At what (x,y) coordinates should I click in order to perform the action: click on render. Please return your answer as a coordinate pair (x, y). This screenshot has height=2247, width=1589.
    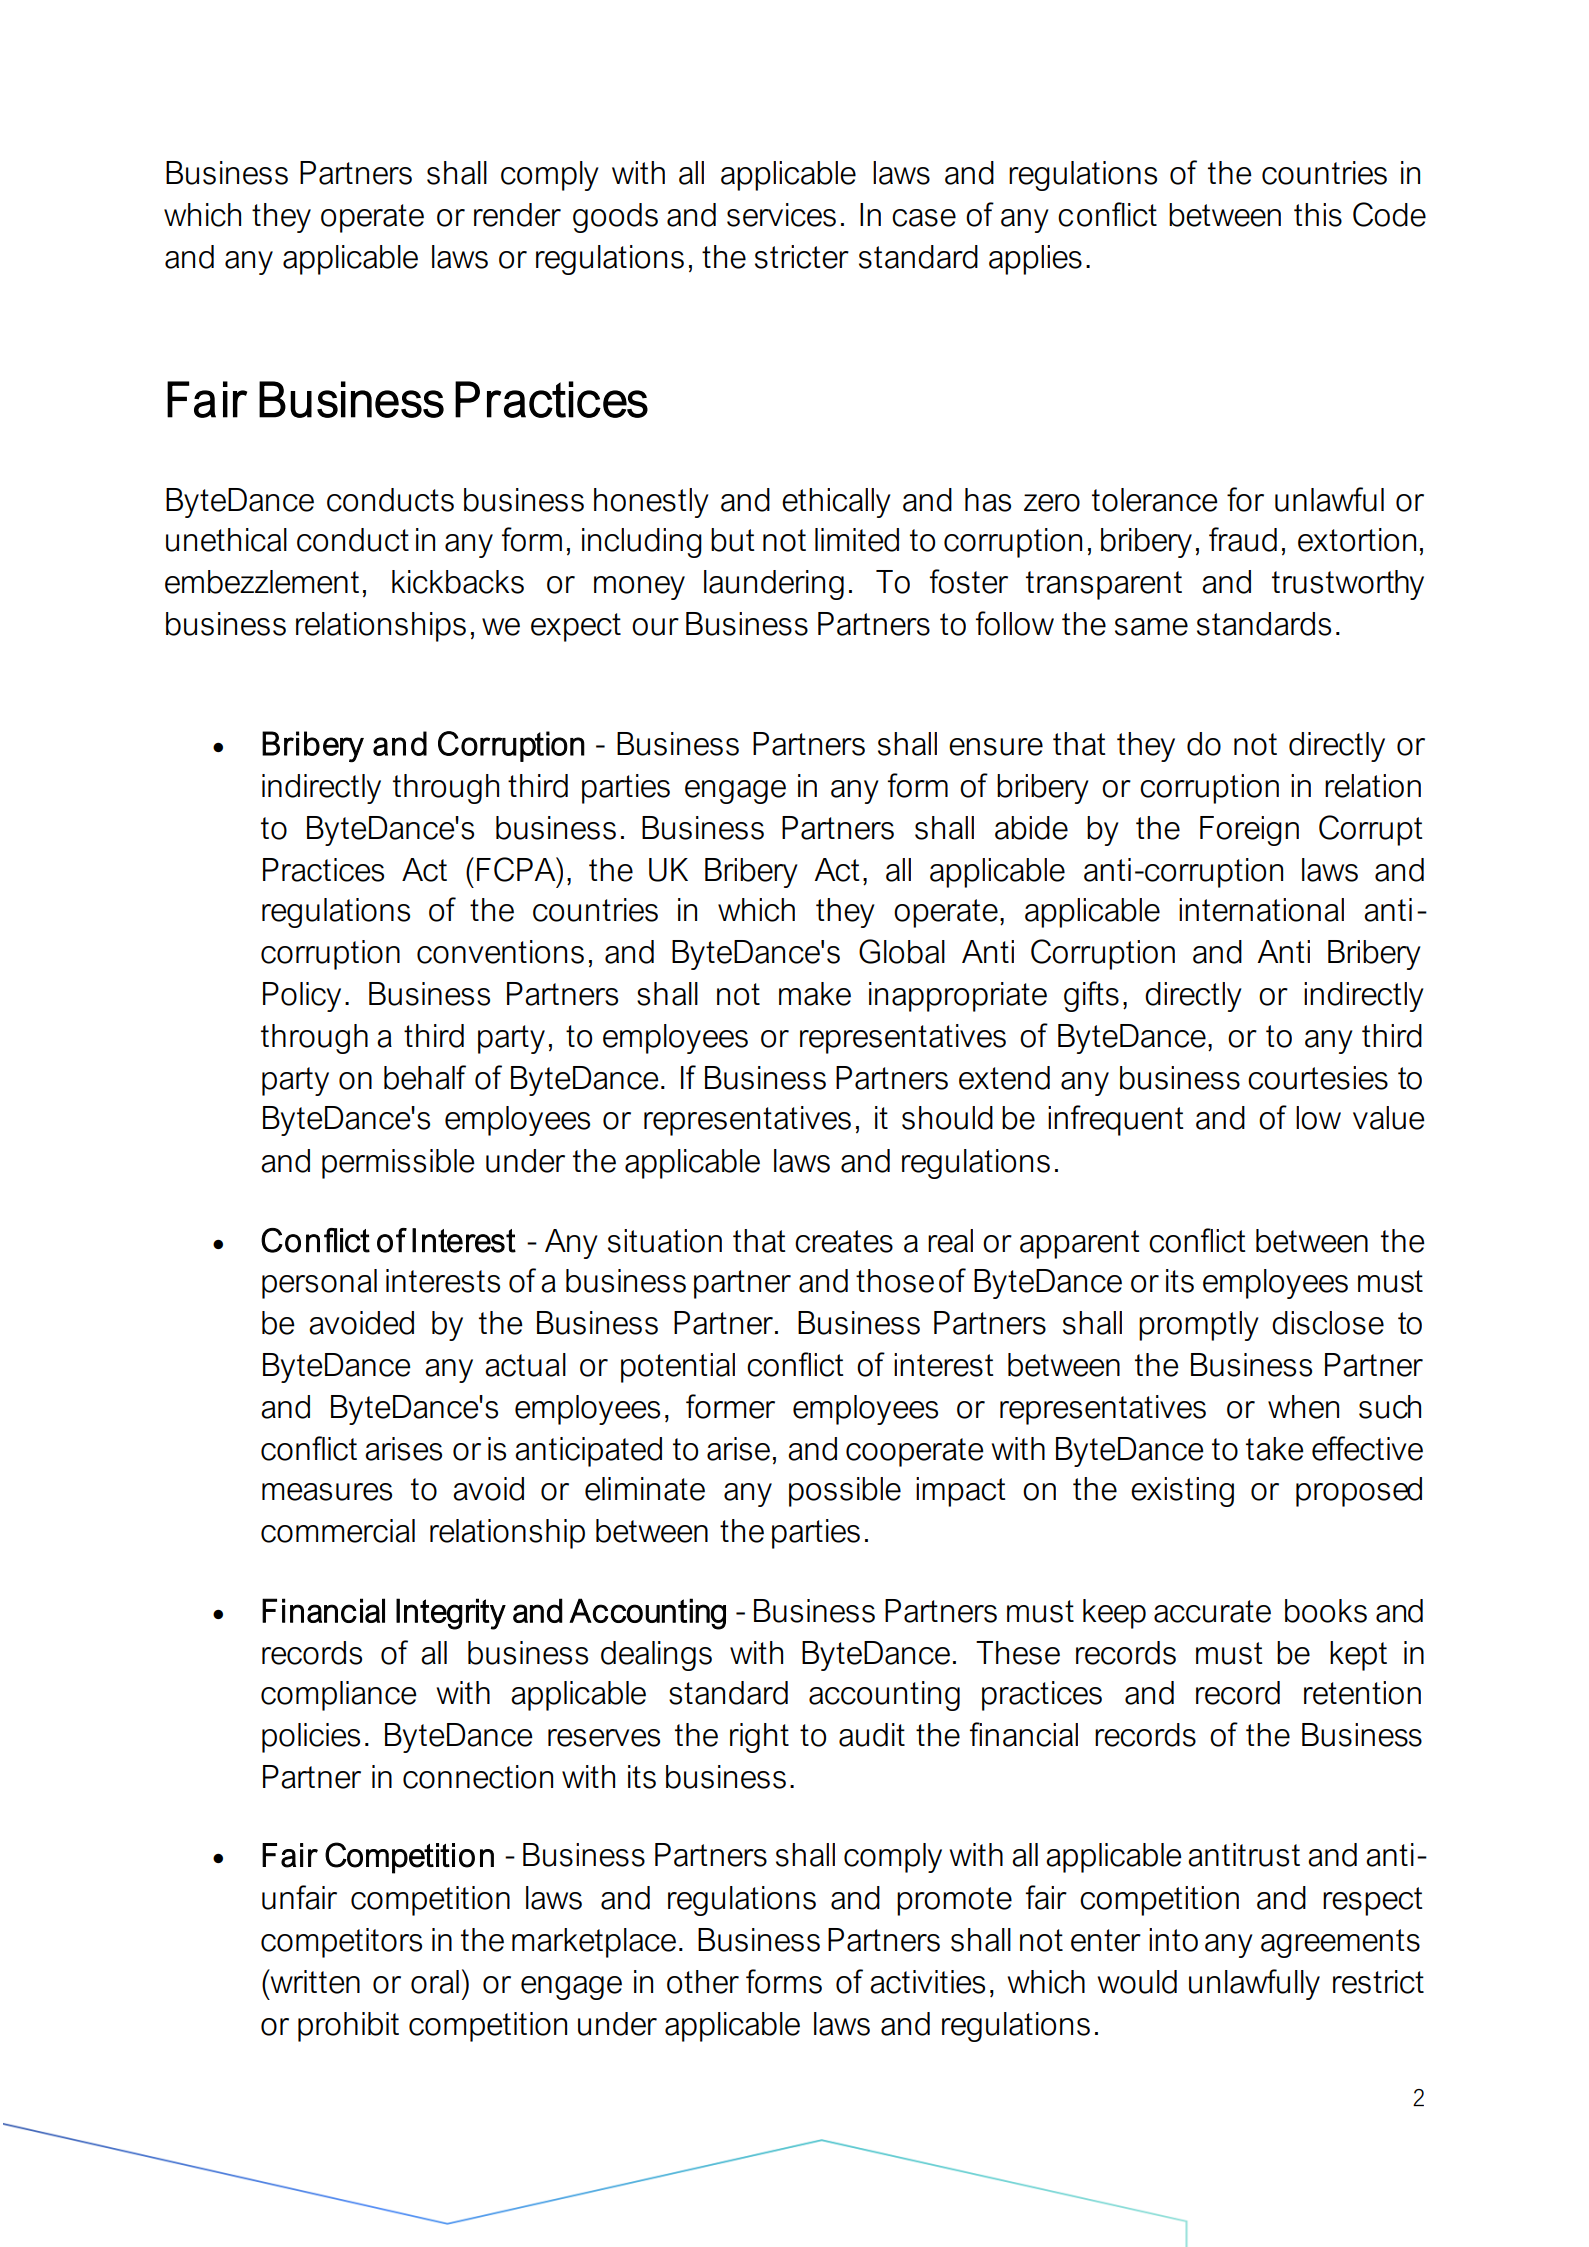
    Looking at the image, I should click on (517, 215).
